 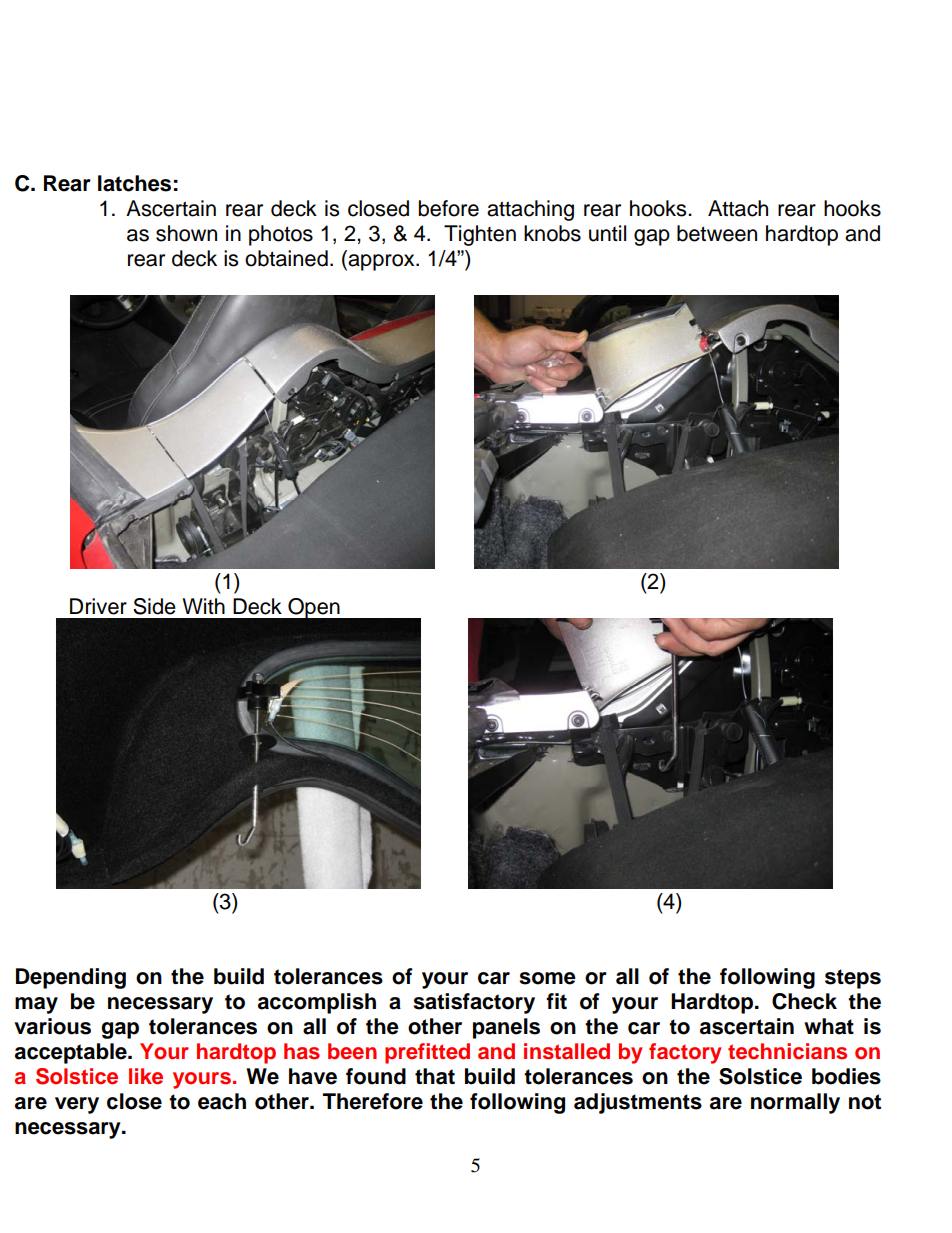 What do you see at coordinates (435, 1076) in the image?
I see `that` at bounding box center [435, 1076].
